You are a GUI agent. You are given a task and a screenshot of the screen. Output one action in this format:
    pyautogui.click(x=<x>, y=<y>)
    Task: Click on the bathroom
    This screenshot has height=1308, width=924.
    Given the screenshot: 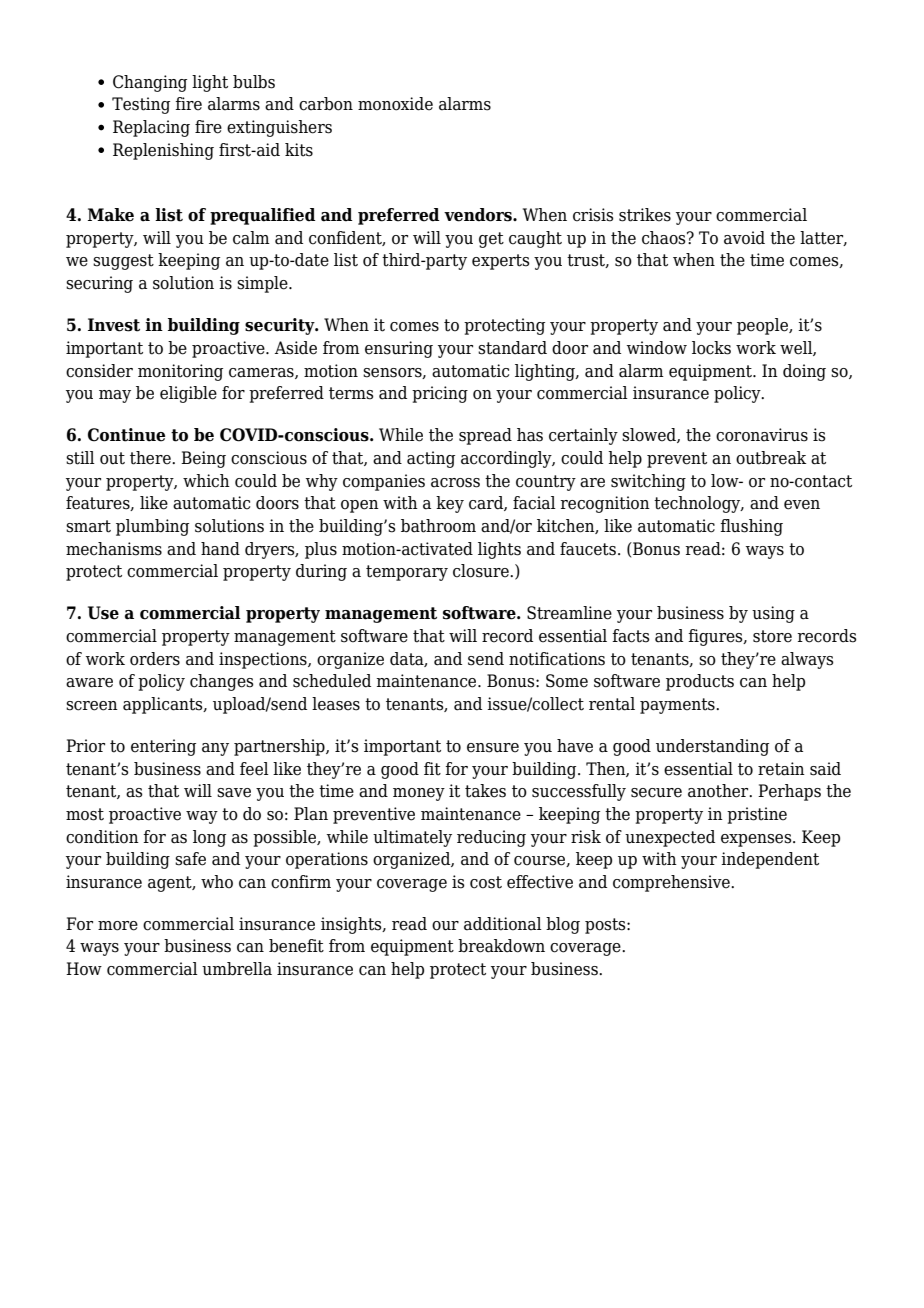 What is the action you would take?
    pyautogui.click(x=438, y=526)
